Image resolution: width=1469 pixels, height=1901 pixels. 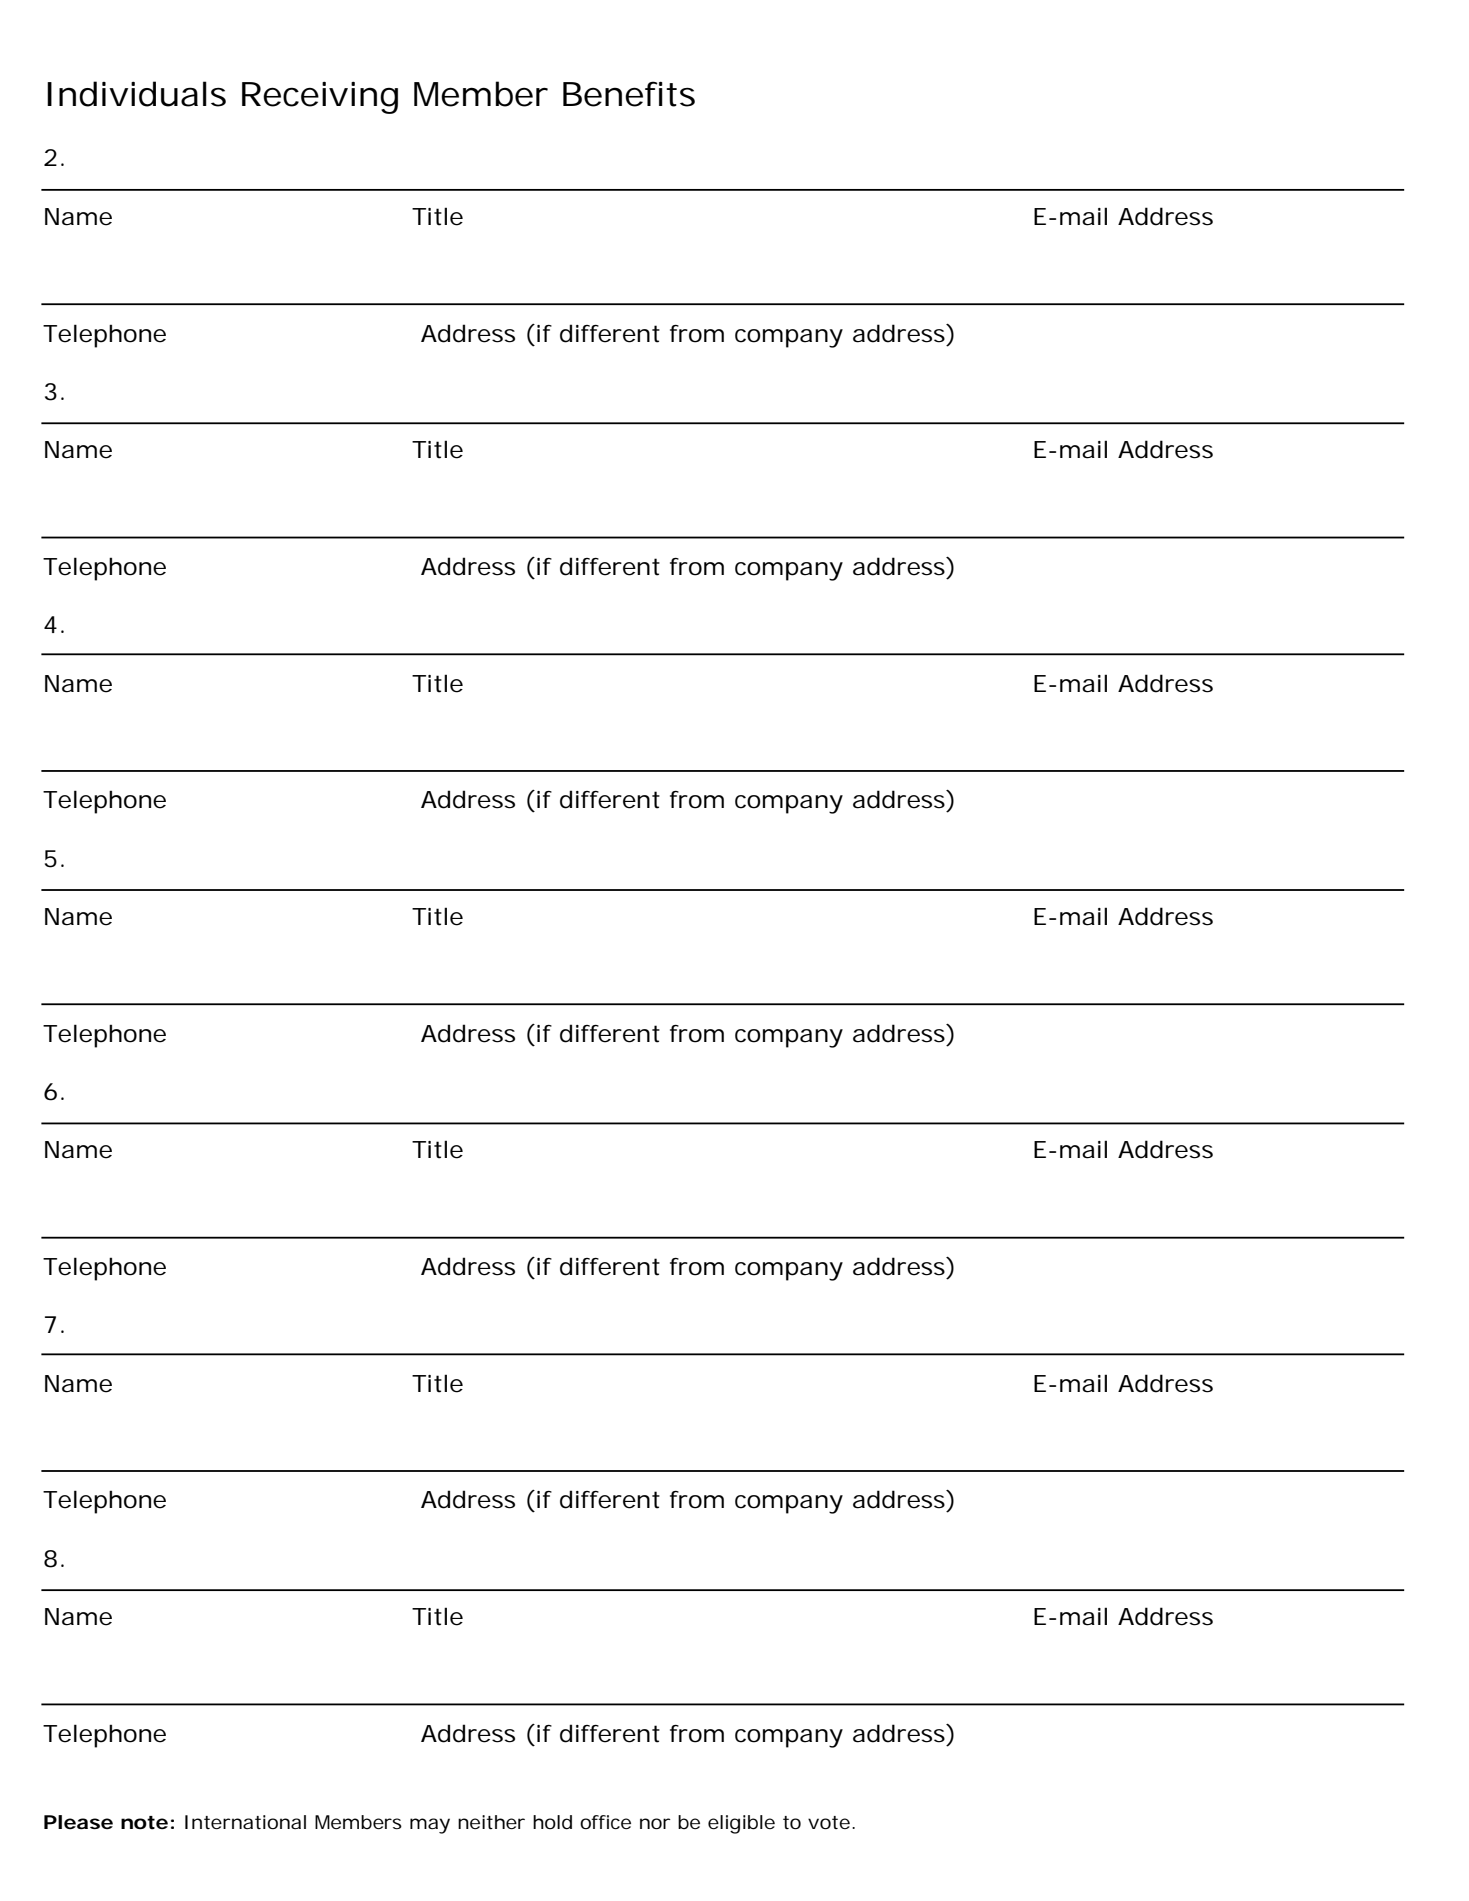 I want to click on office, so click(x=605, y=1822).
